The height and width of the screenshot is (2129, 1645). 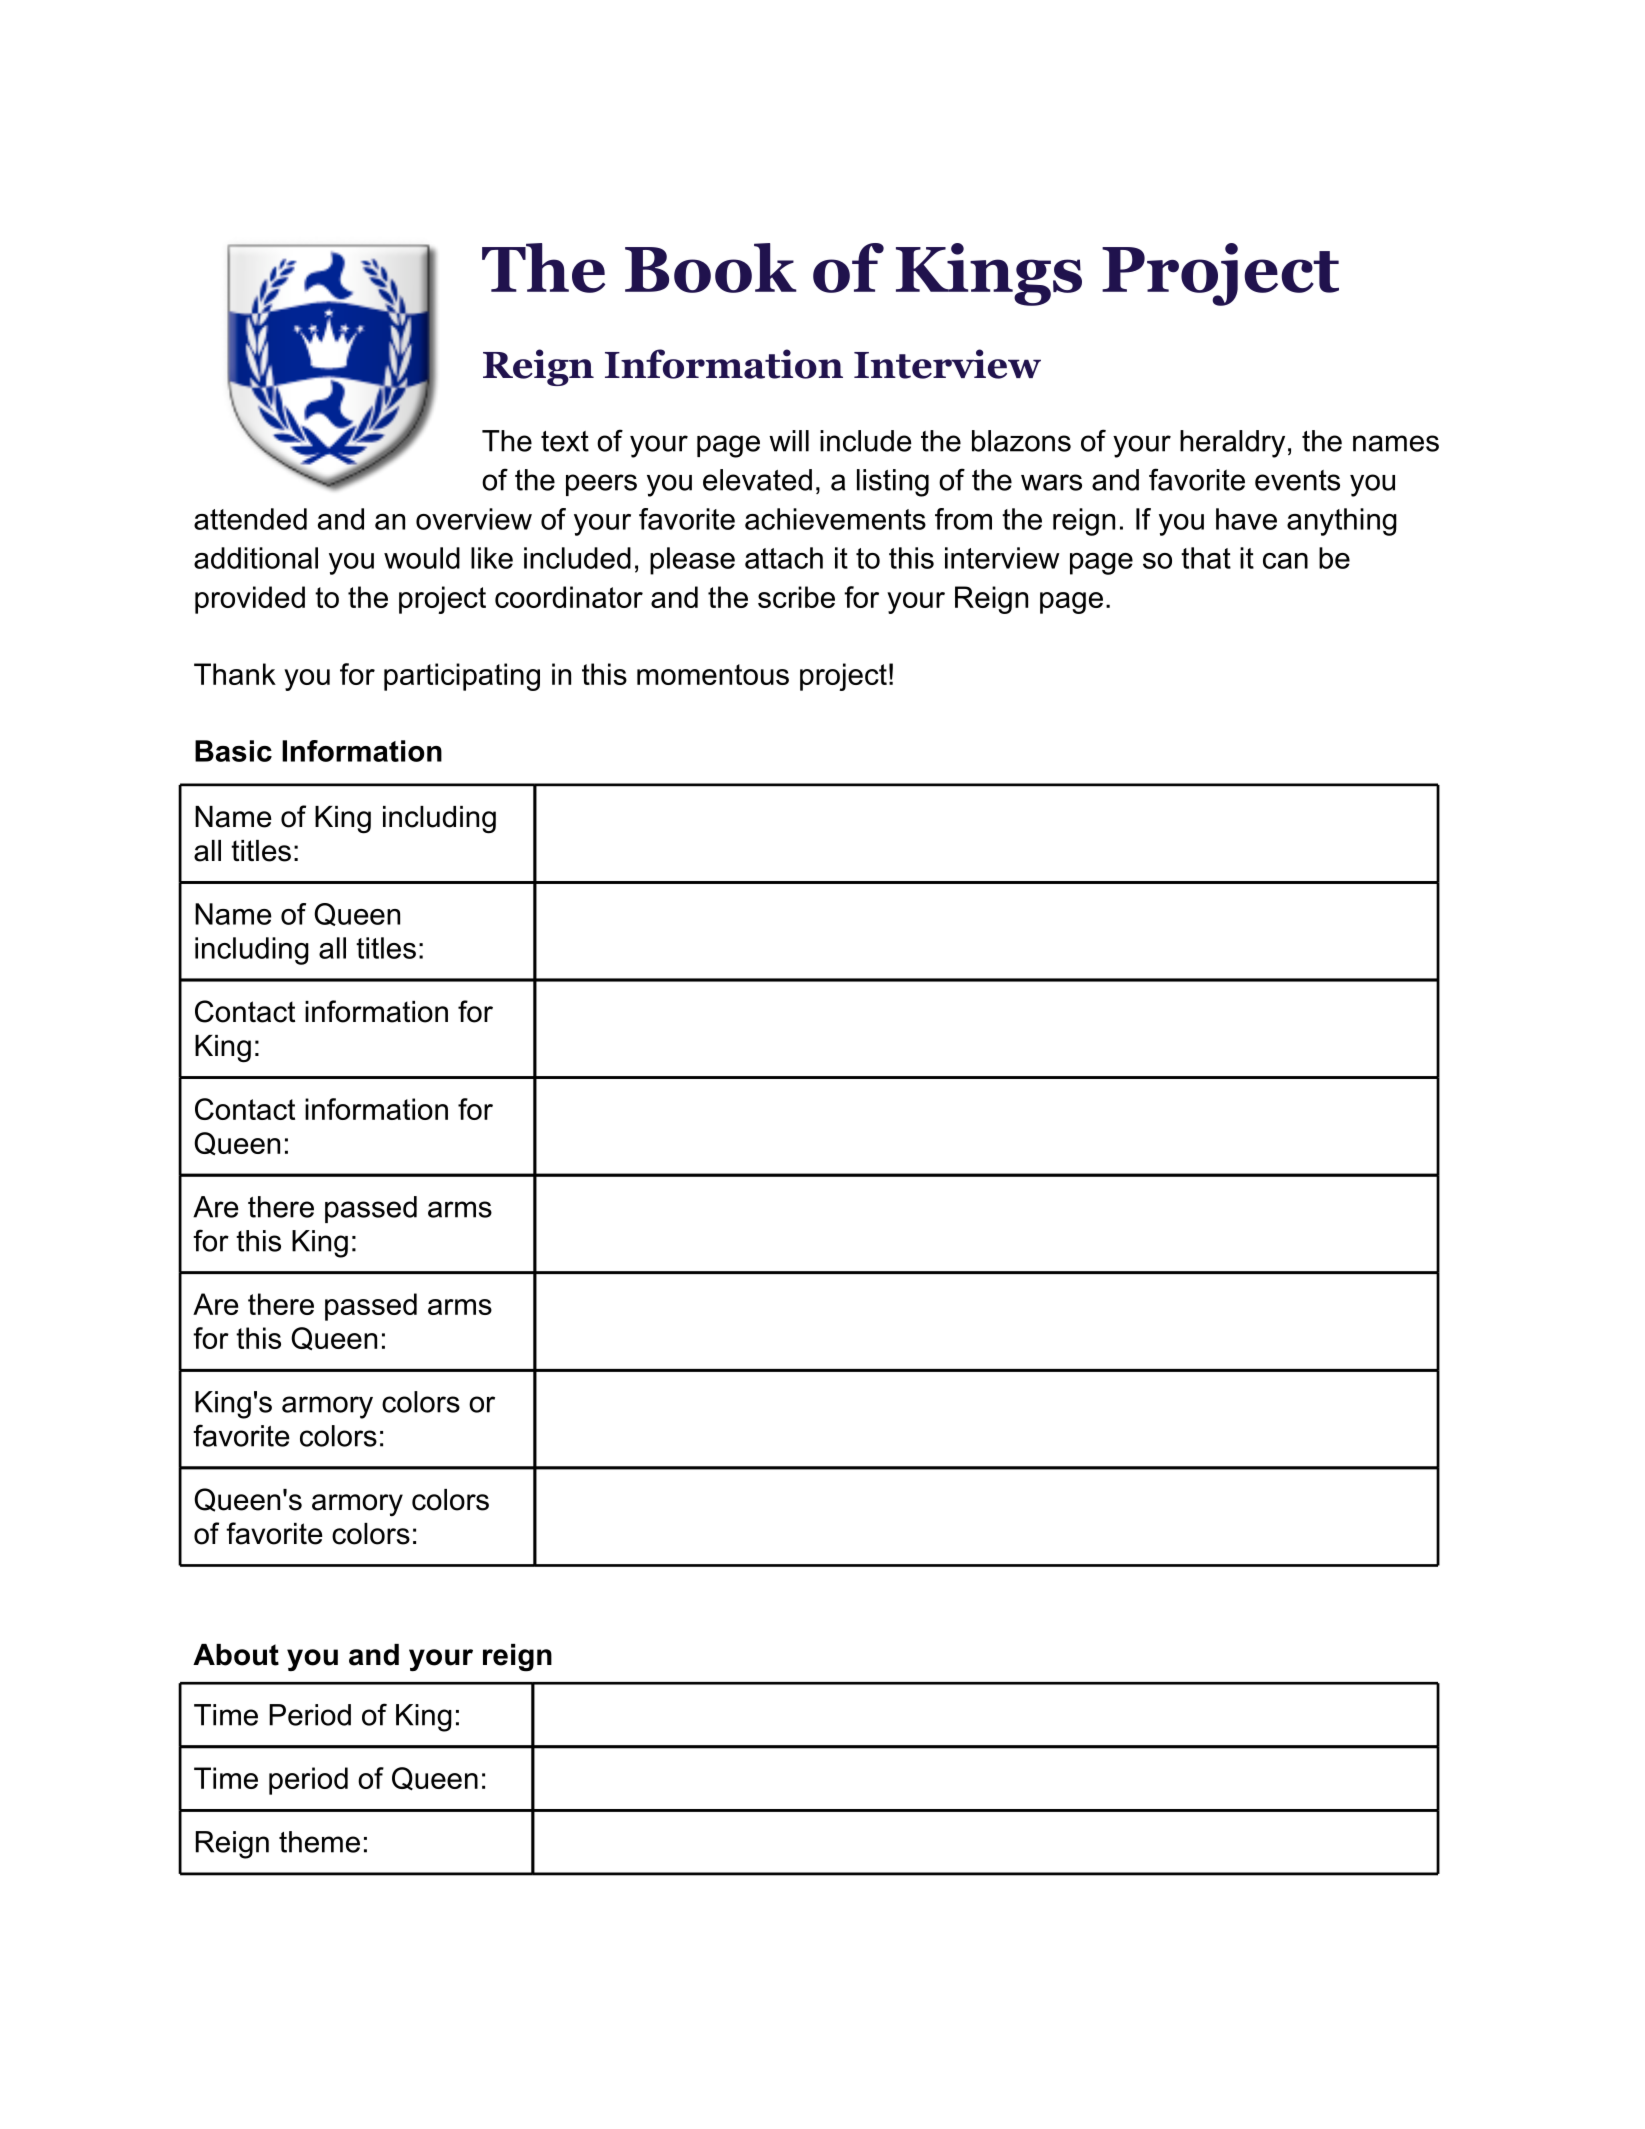 What do you see at coordinates (713, 674) in the screenshot?
I see `momentous` at bounding box center [713, 674].
